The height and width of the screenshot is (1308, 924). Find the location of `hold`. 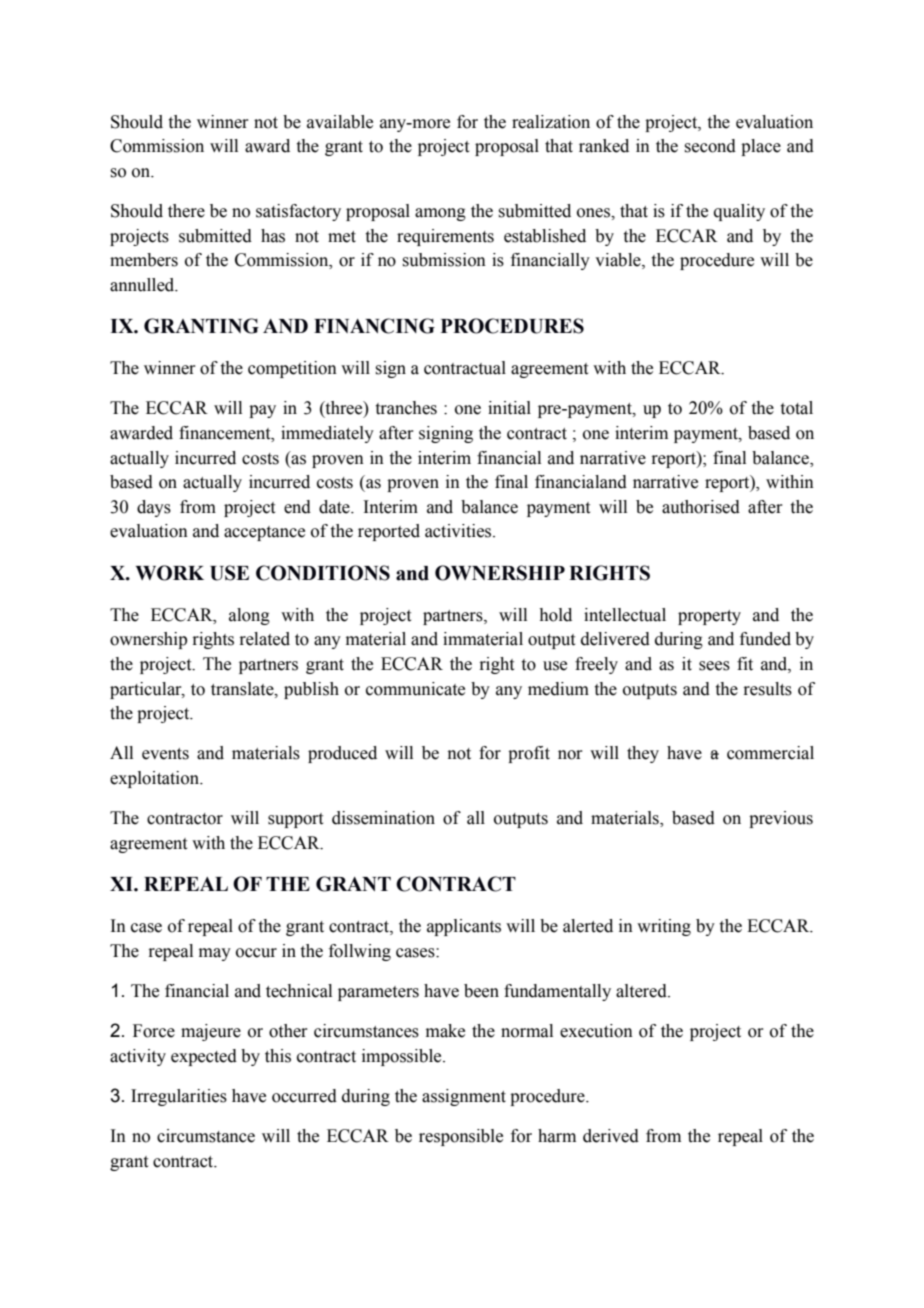

hold is located at coordinates (555, 615).
